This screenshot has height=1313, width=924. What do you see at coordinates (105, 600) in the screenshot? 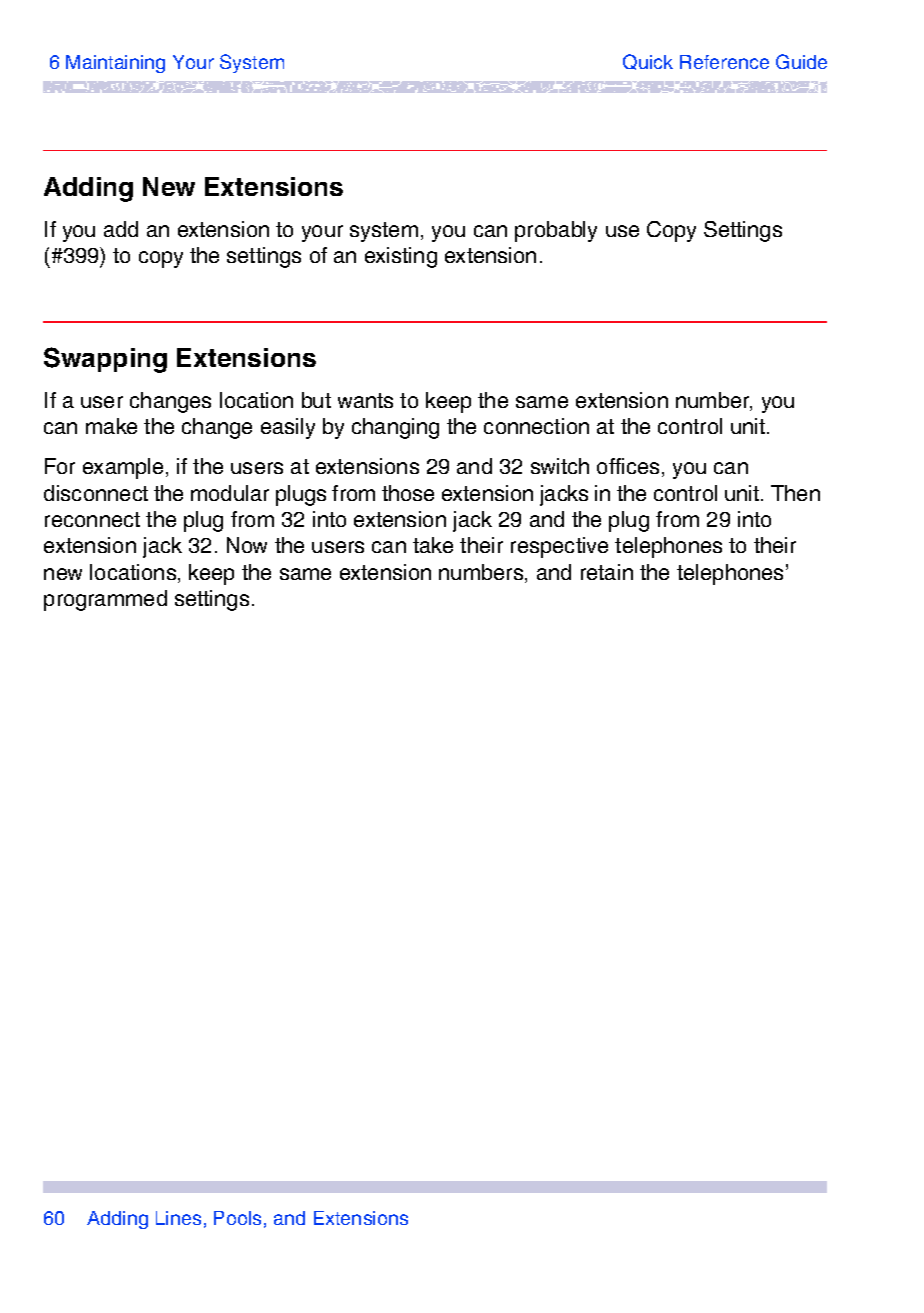
I see `programmed` at bounding box center [105, 600].
